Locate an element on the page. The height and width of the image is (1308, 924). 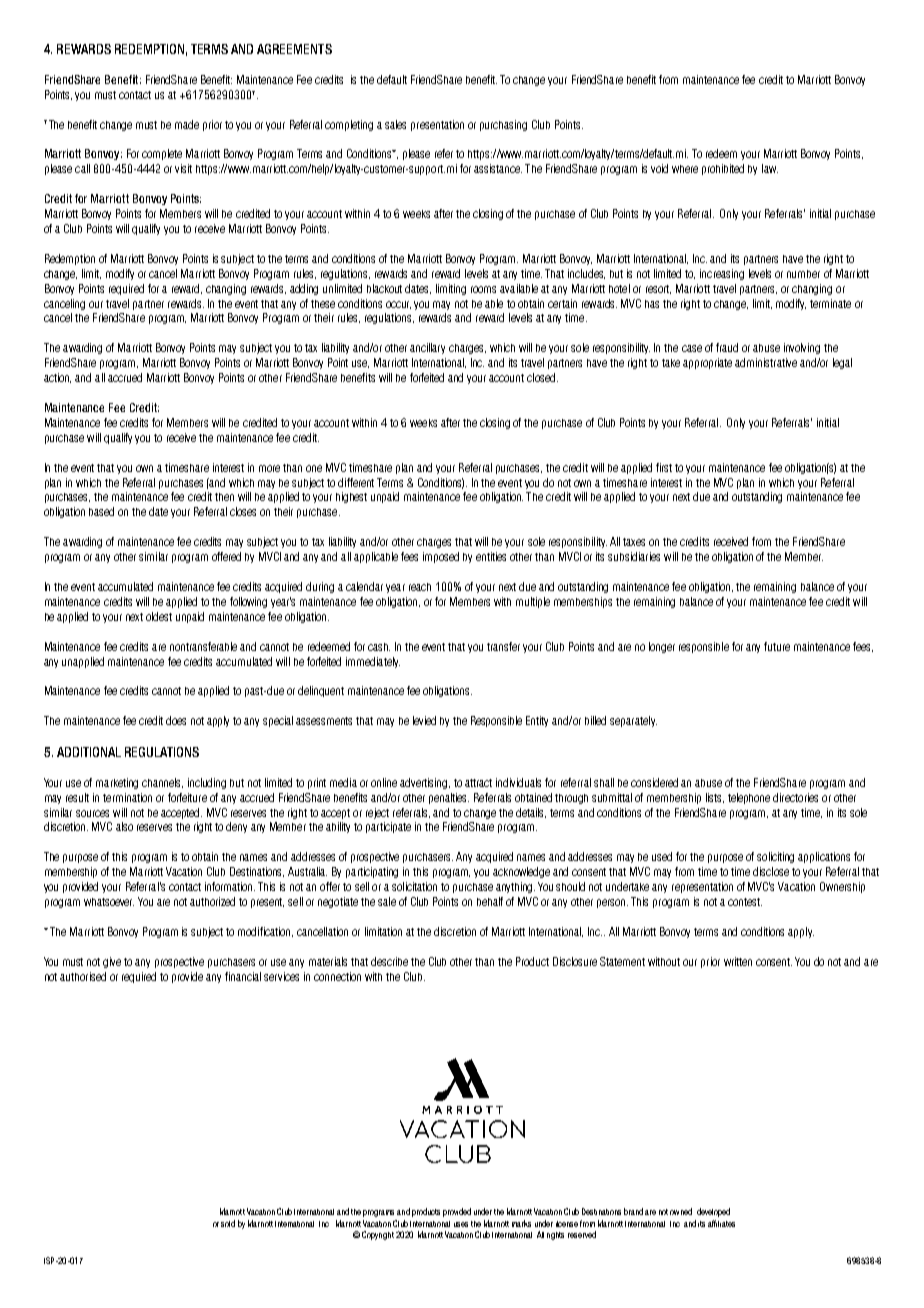
purchasing is located at coordinates (503, 125).
